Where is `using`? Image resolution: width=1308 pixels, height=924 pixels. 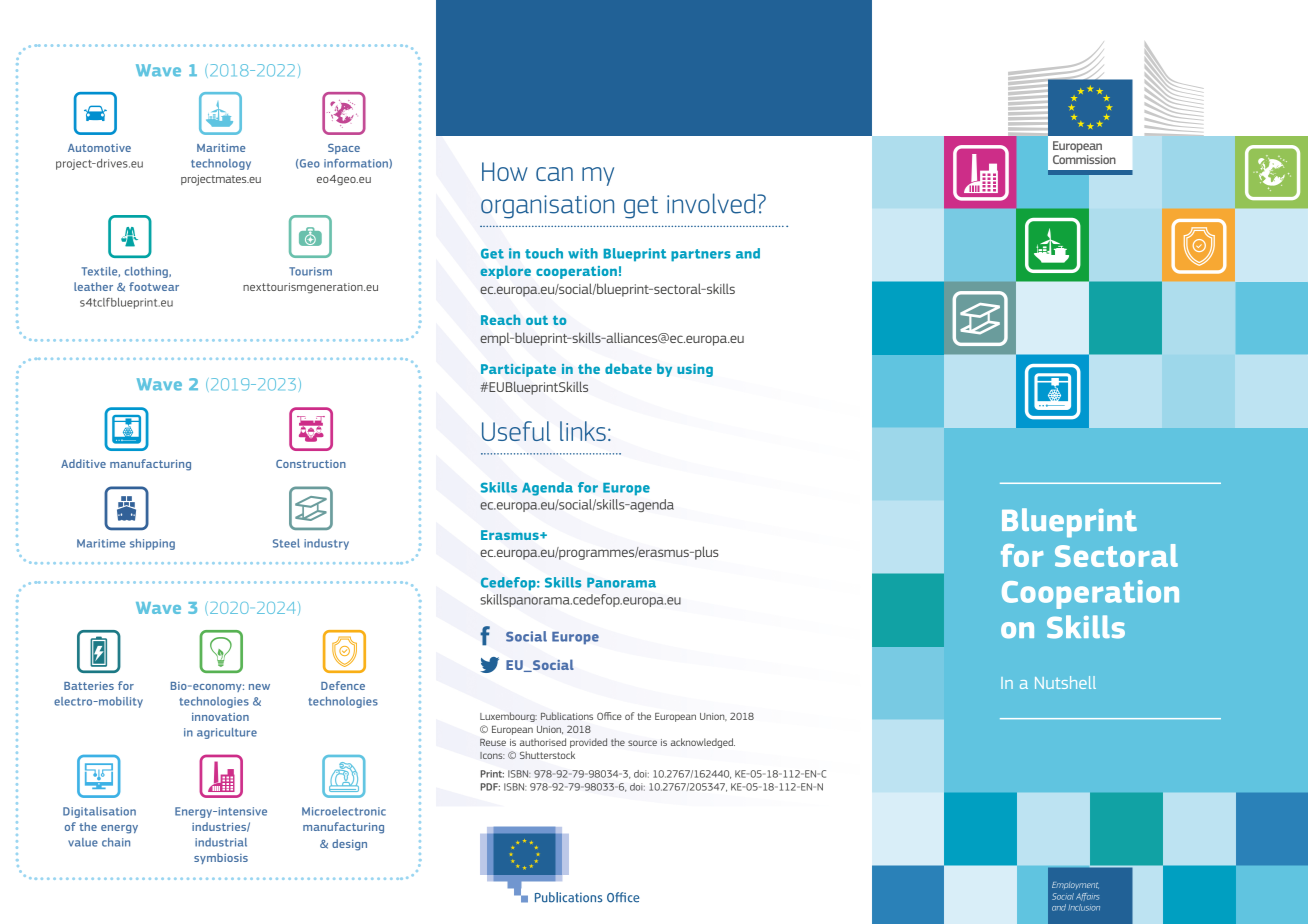 using is located at coordinates (695, 370).
